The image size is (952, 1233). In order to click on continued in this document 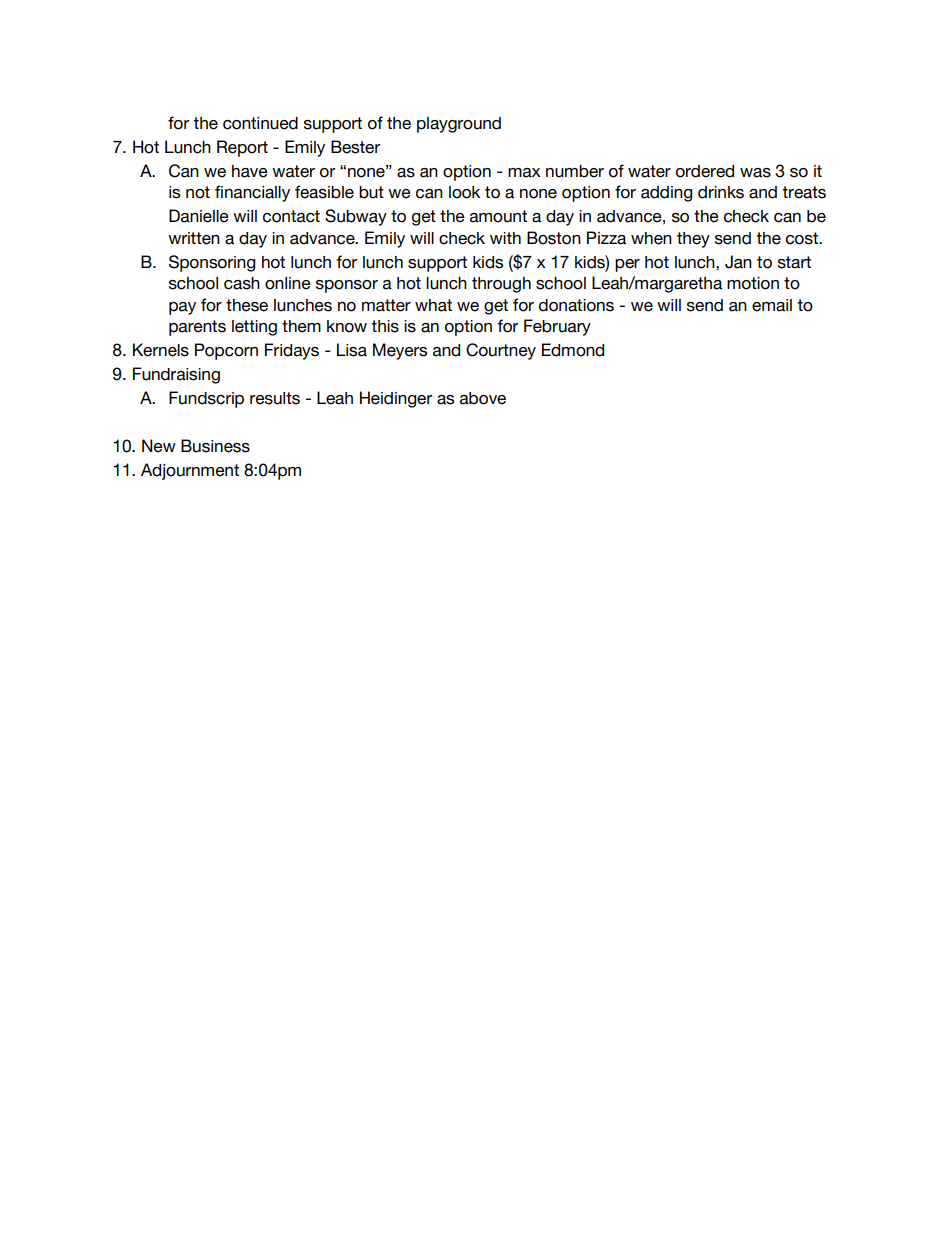, I will do `click(260, 123)`.
